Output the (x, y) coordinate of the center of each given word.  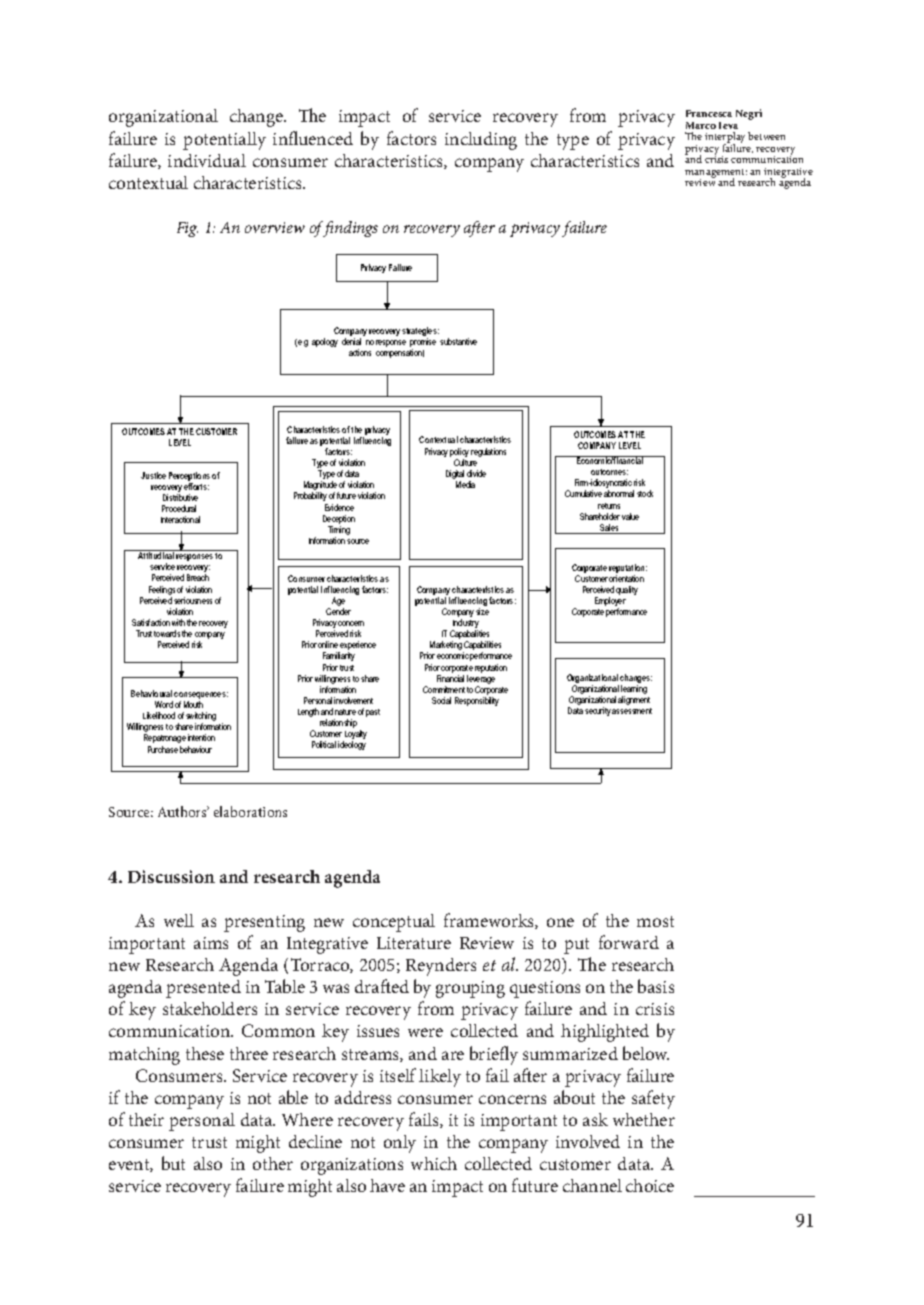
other (273, 1163)
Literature (414, 943)
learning (634, 691)
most (655, 921)
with (178, 622)
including (481, 141)
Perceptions (189, 476)
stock (645, 493)
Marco (701, 125)
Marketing (447, 647)
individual (207, 160)
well (179, 920)
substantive (458, 341)
